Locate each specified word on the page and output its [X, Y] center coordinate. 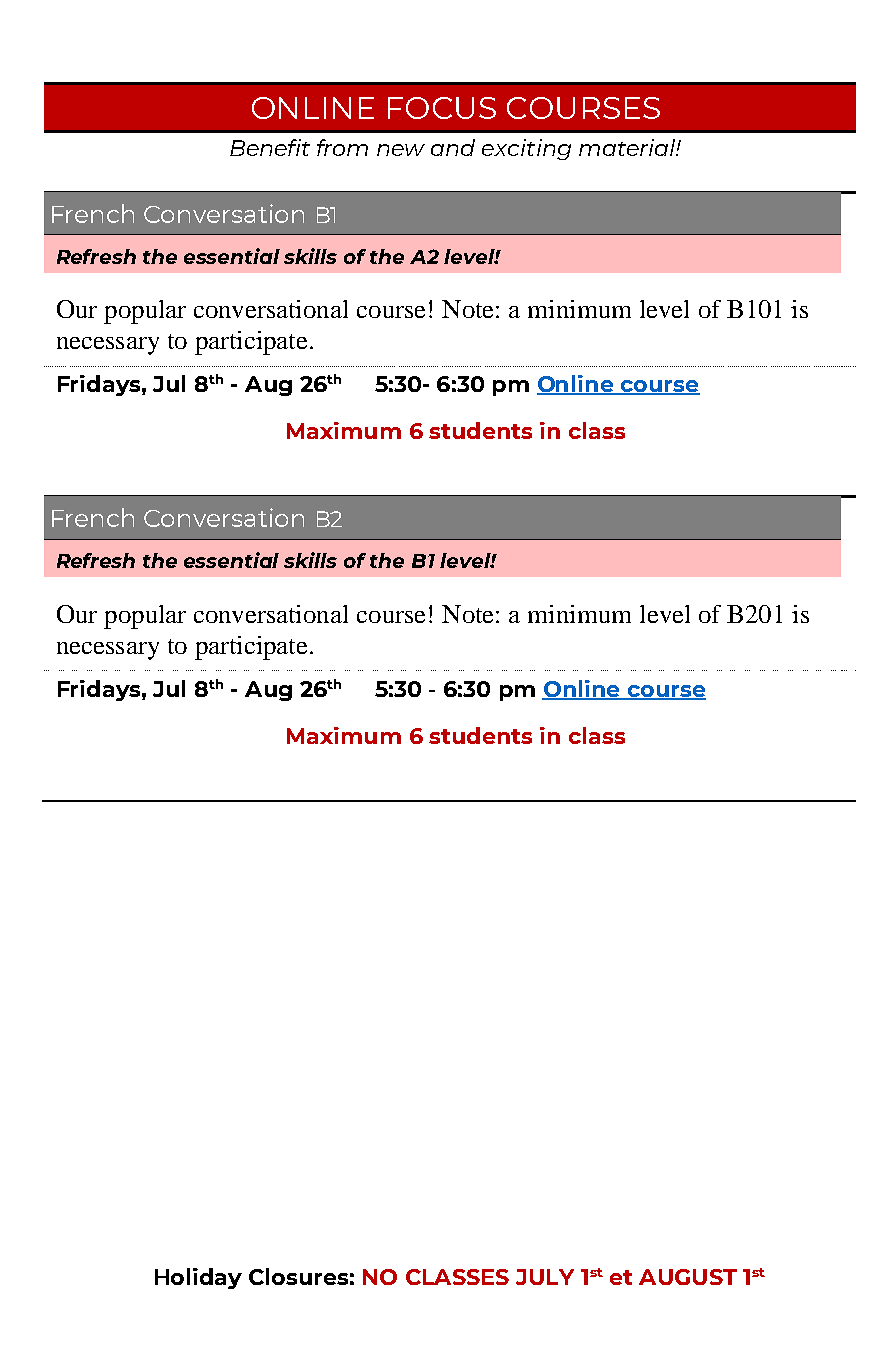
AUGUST [688, 1277]
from [342, 147]
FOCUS [442, 108]
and [453, 147]
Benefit [270, 147]
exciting [526, 149]
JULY [545, 1277]
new [401, 150]
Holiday [198, 1278]
